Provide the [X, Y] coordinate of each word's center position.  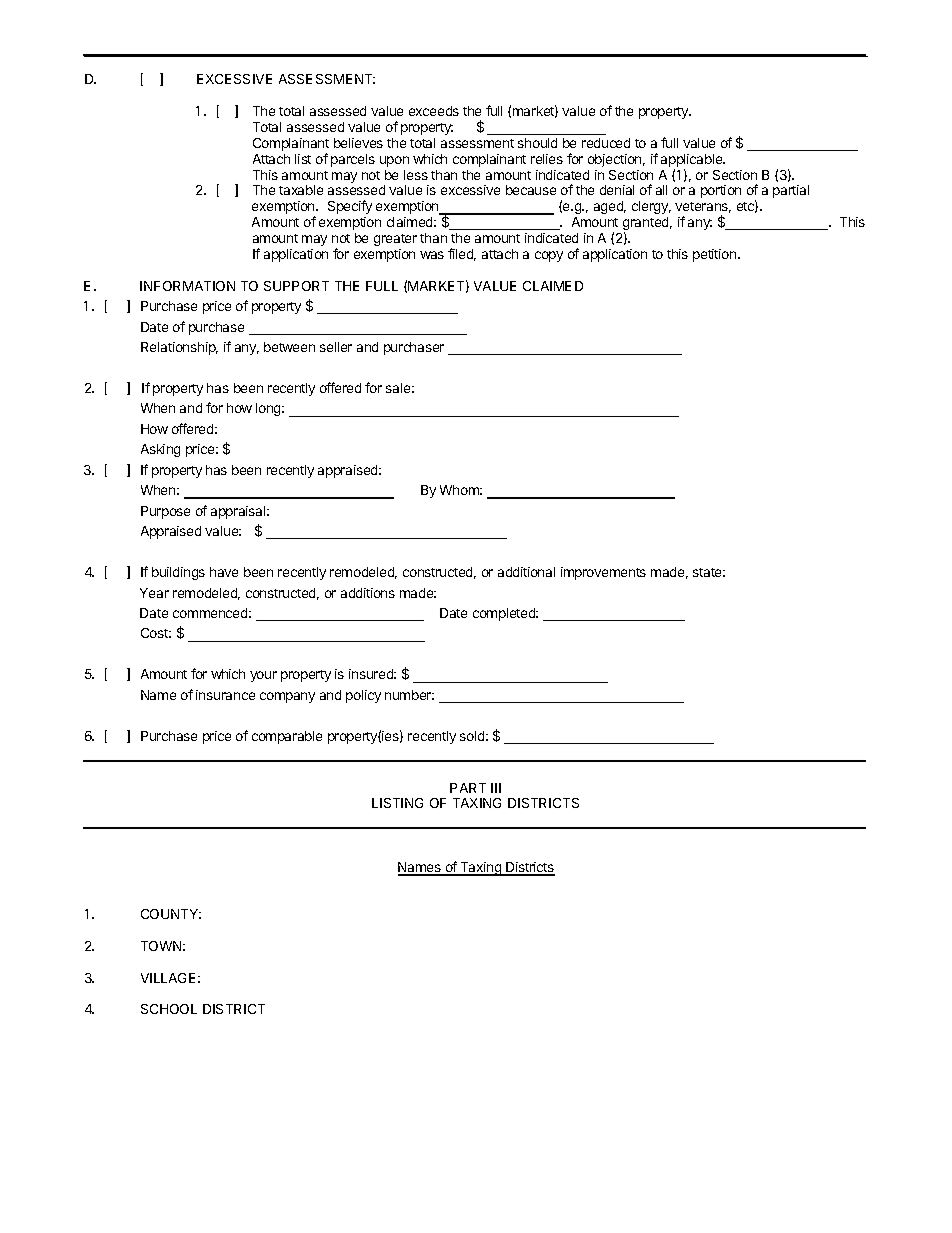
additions [368, 593]
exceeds [434, 111]
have [224, 572]
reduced [606, 143]
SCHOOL [169, 1009]
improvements [603, 573]
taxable [301, 190]
